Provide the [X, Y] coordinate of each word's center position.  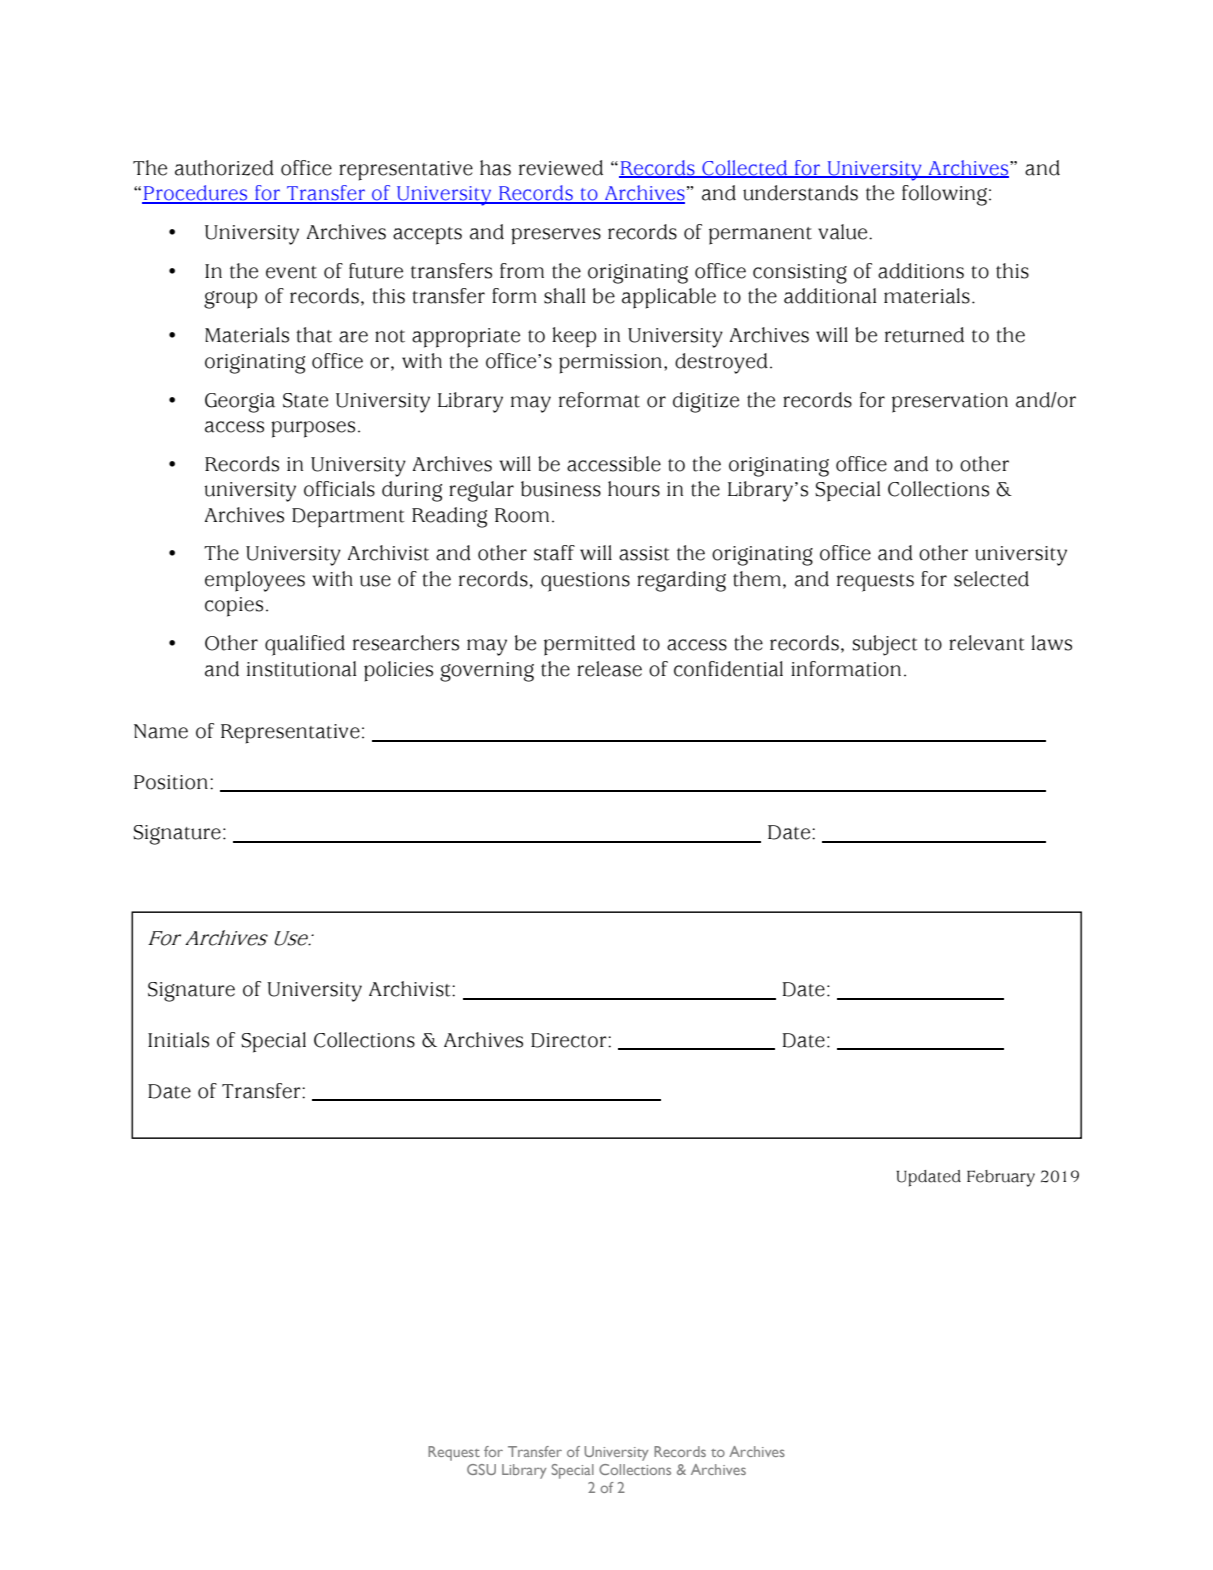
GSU [481, 1469]
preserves [556, 236]
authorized [224, 168]
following [944, 195]
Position [171, 782]
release [609, 669]
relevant [987, 643]
